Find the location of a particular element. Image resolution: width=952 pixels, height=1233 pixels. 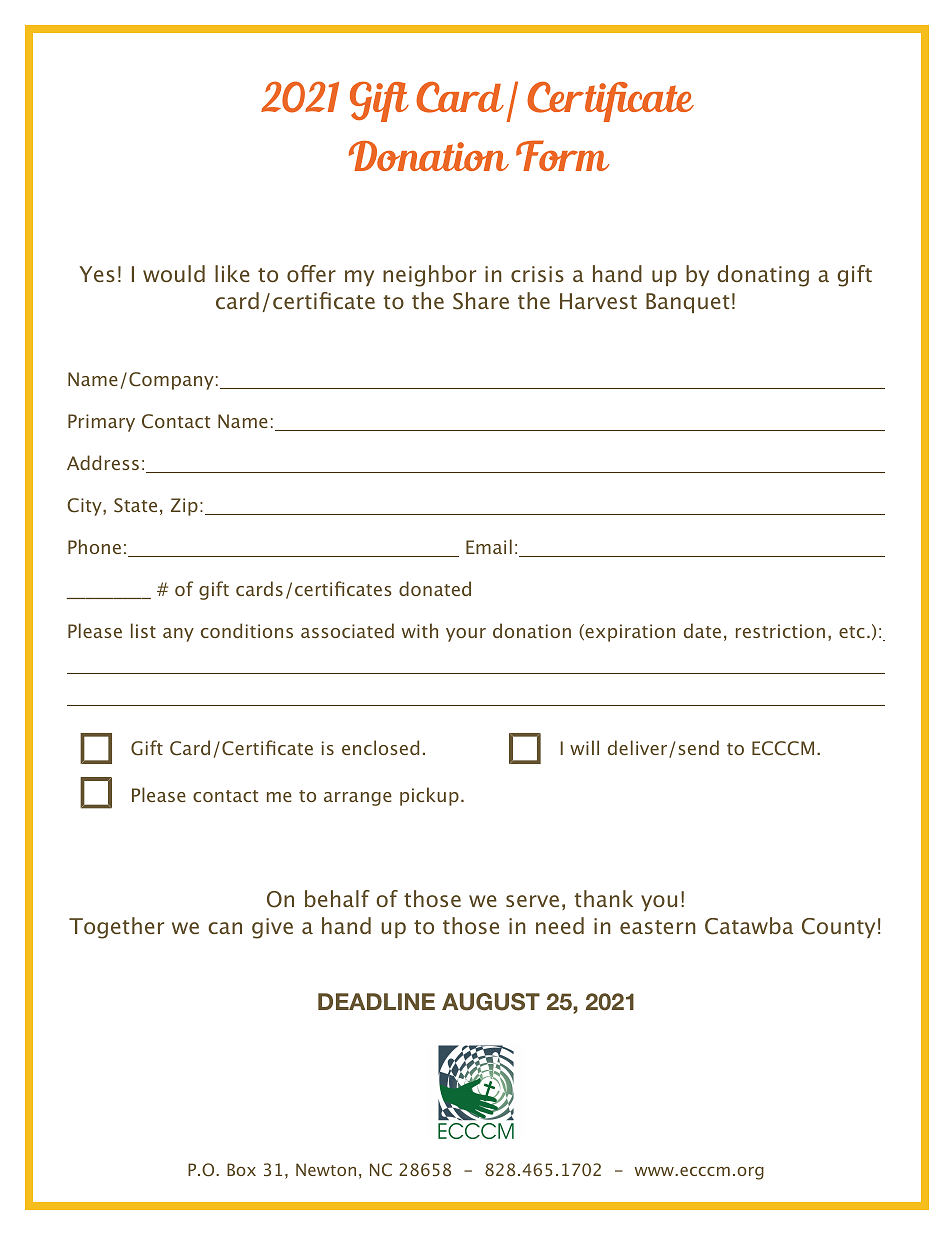

Email is located at coordinates (489, 546).
